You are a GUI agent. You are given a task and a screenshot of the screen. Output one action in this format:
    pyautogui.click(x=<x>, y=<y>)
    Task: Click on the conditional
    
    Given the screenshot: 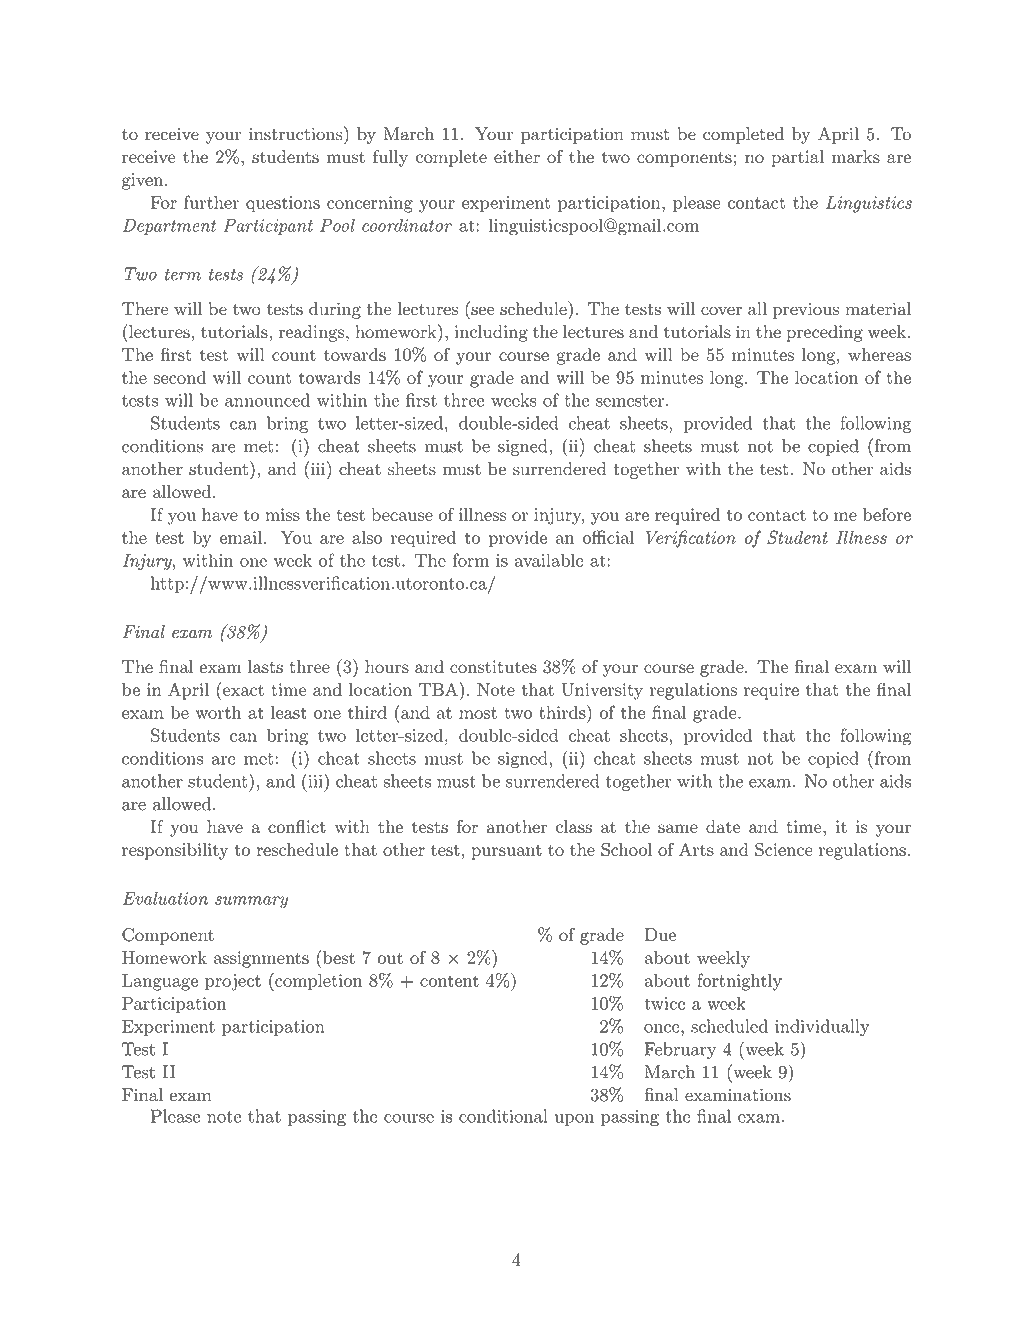 What is the action you would take?
    pyautogui.click(x=503, y=1116)
